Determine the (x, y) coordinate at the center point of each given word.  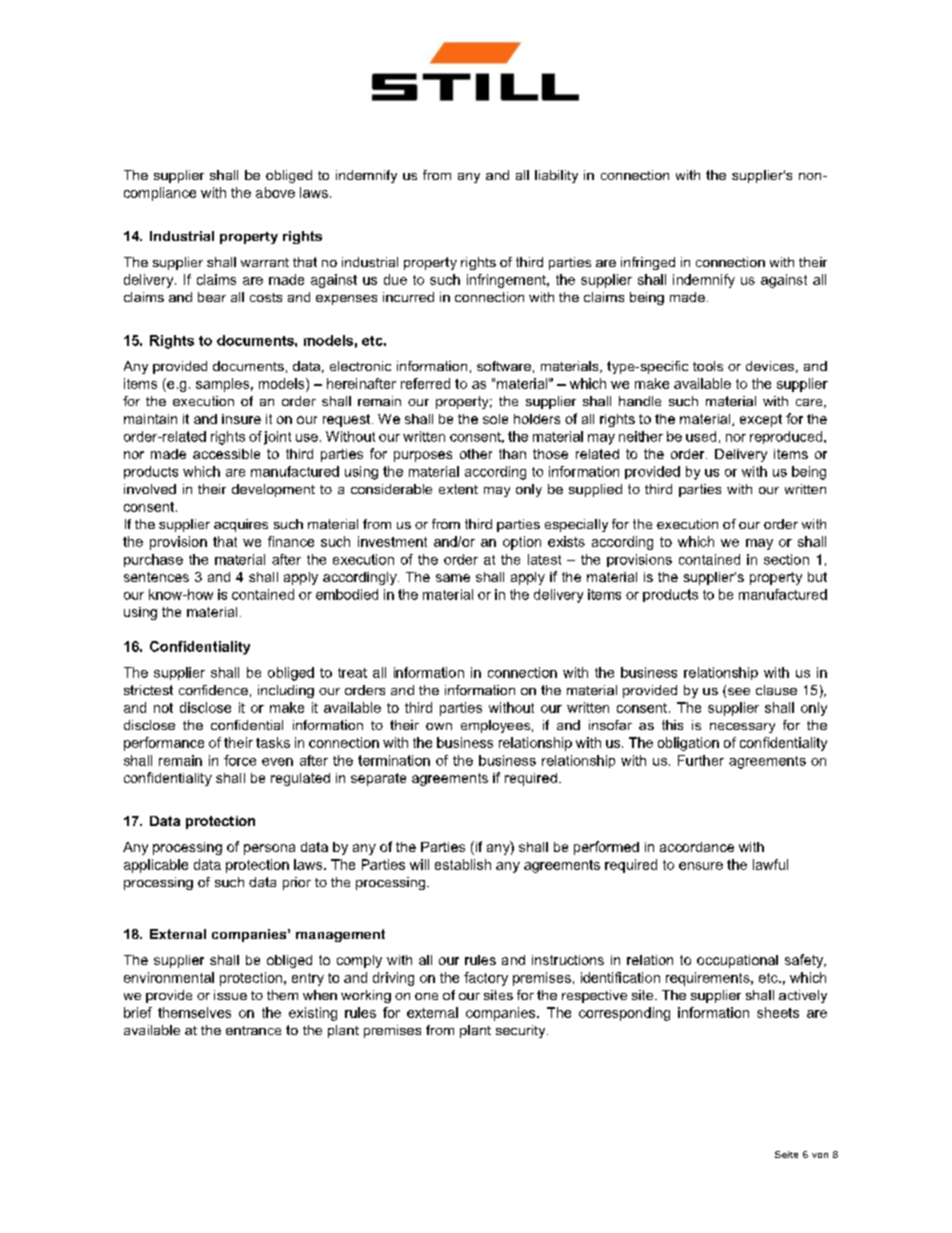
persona (269, 849)
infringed (648, 263)
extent (458, 489)
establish (463, 864)
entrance (253, 1030)
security (522, 1031)
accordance (697, 847)
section (786, 559)
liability (556, 176)
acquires (241, 525)
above (275, 192)
